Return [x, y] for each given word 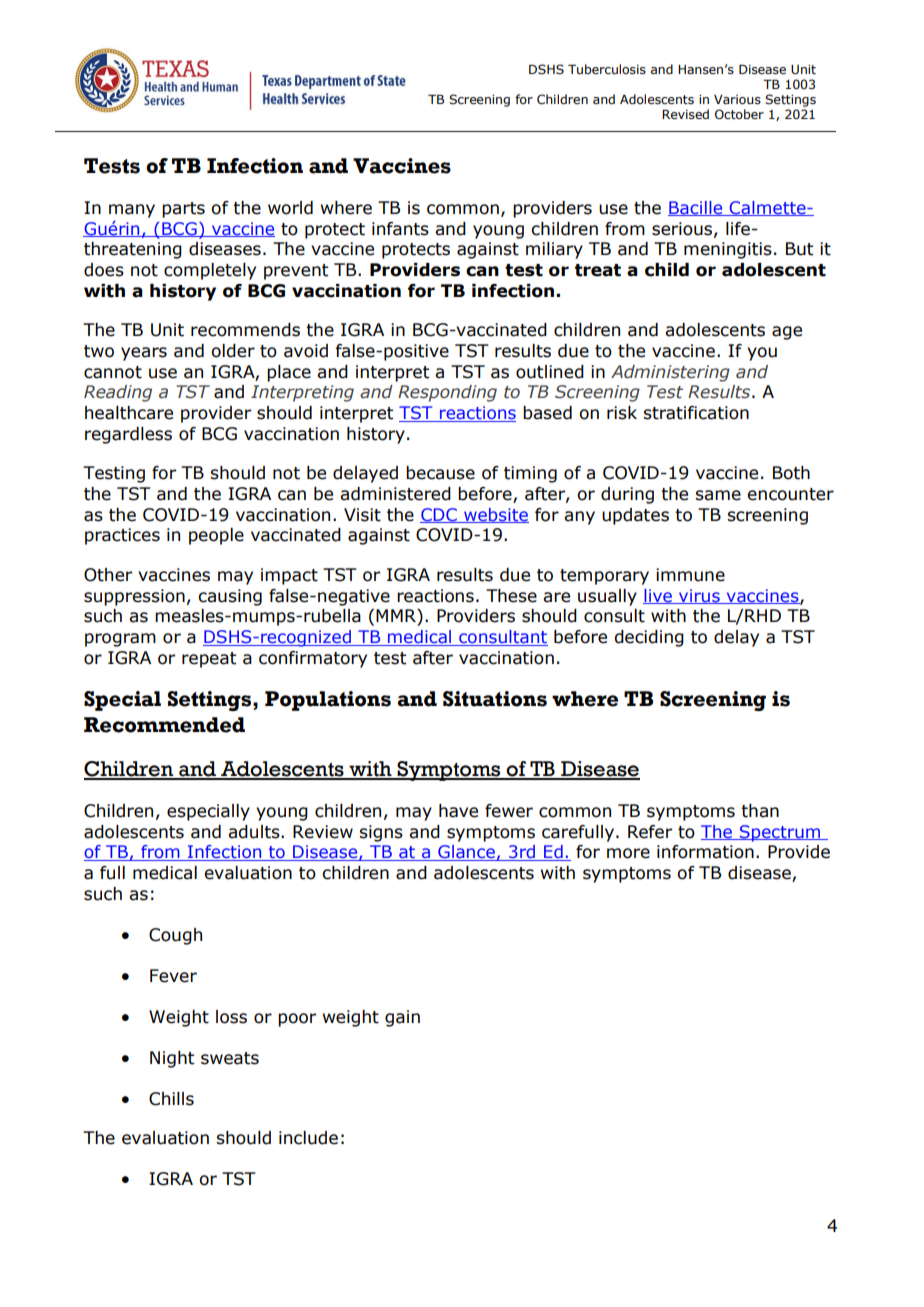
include [308, 1138]
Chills [171, 1099]
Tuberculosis [607, 69]
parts [183, 210]
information [705, 852]
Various [737, 100]
